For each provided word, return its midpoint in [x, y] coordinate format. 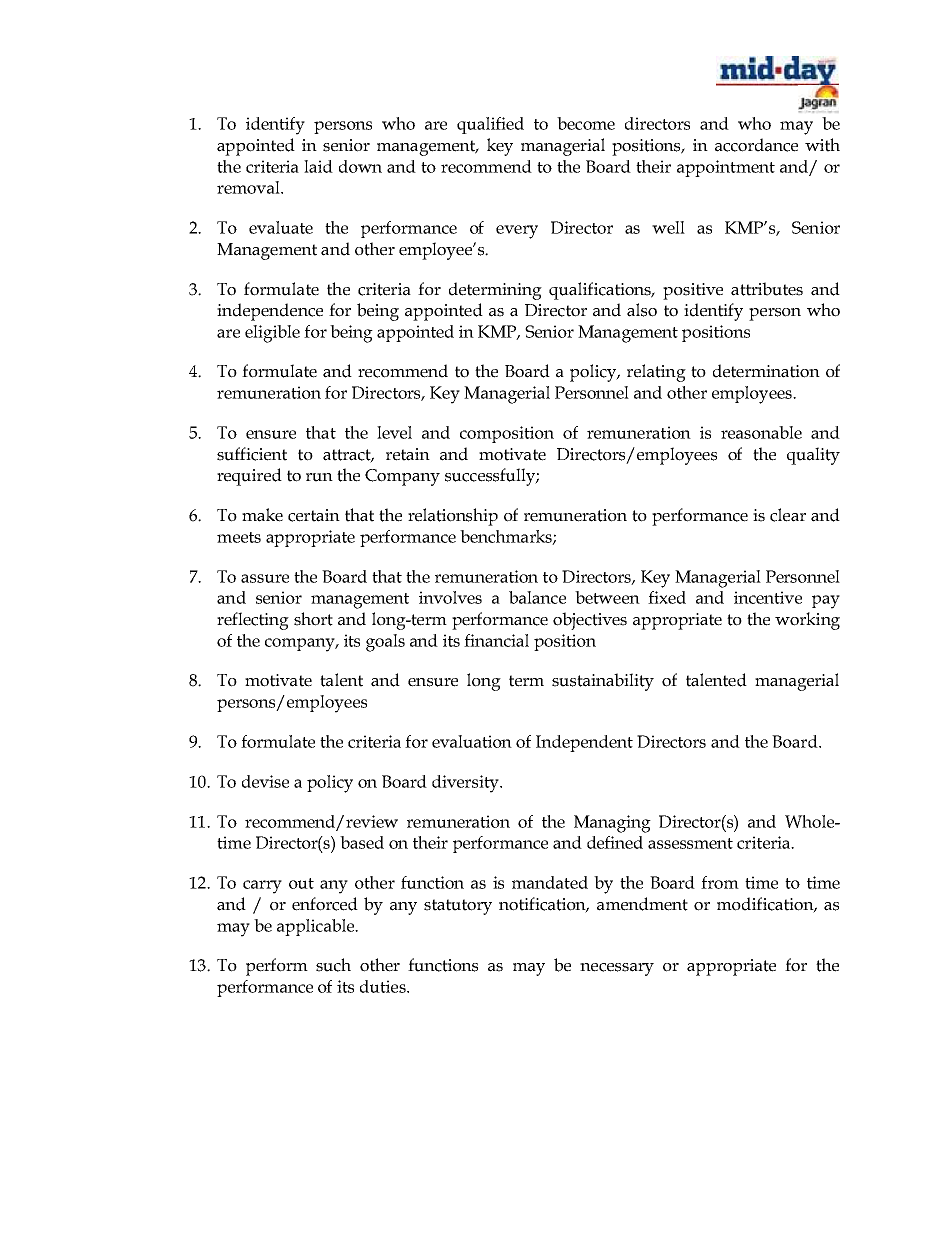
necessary [617, 969]
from [720, 882]
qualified [490, 125]
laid [318, 166]
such [333, 965]
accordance [756, 145]
